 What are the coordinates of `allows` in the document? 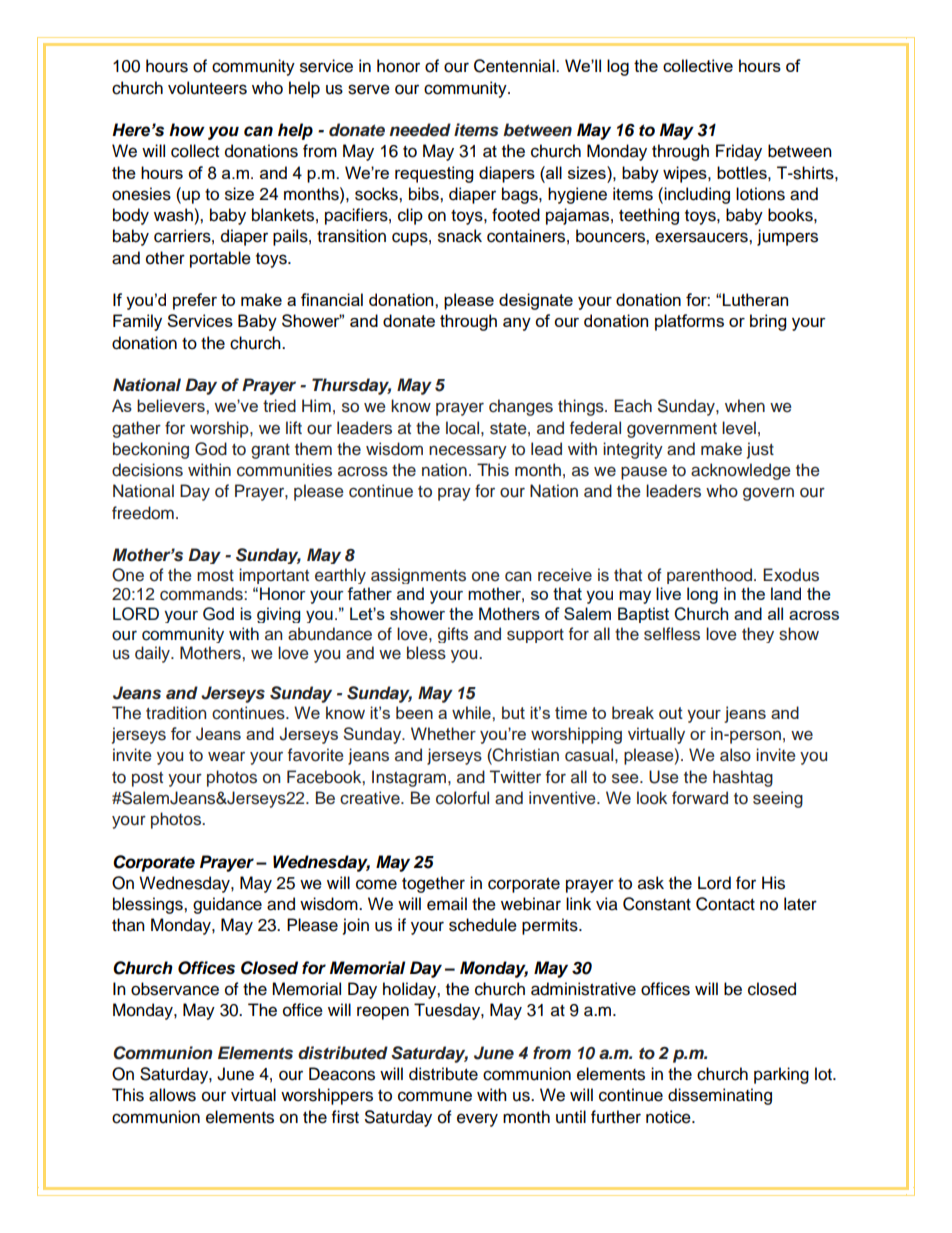 It's located at (172, 1095).
